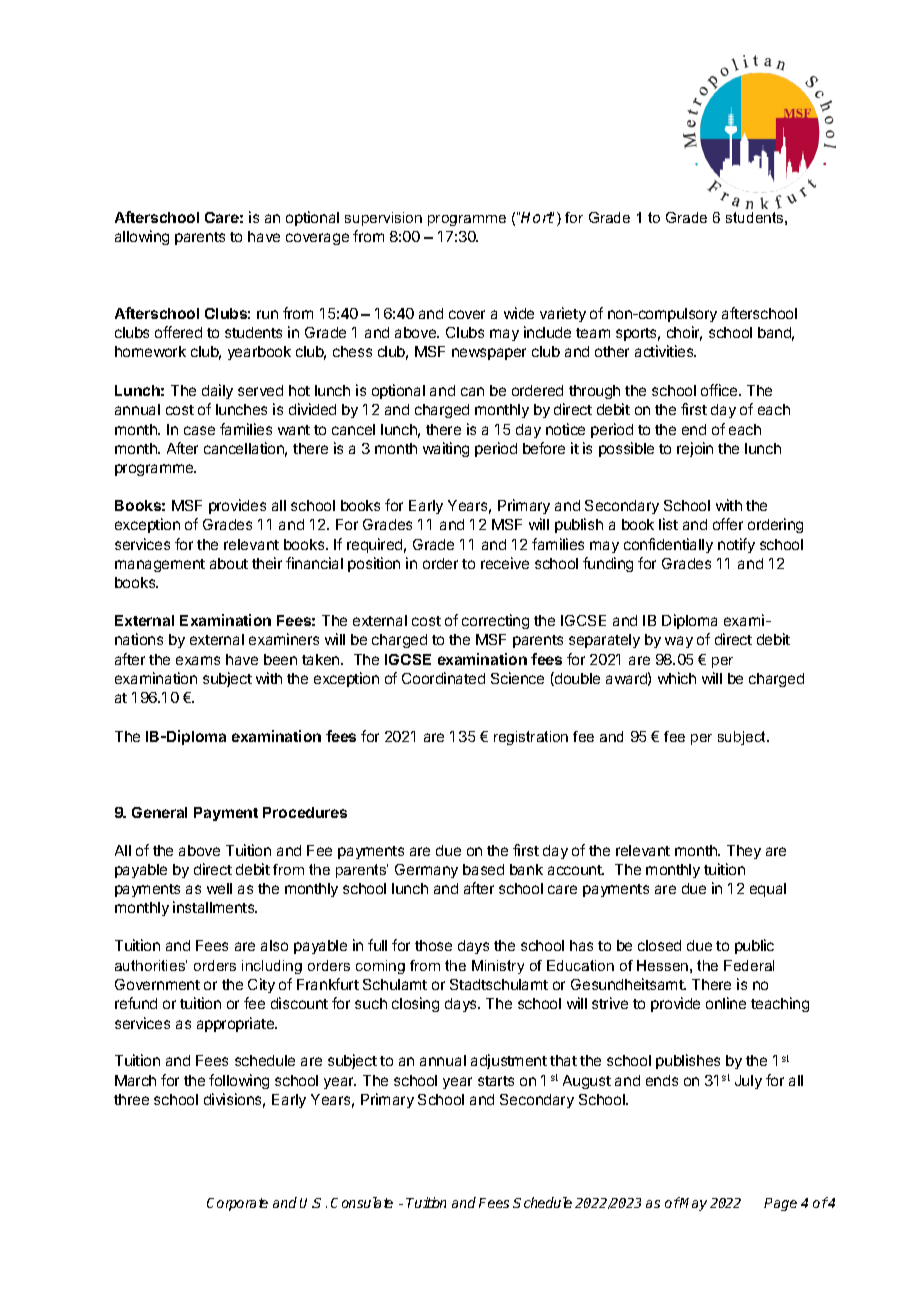 The height and width of the screenshot is (1308, 924). I want to click on Coordinated, so click(443, 678).
